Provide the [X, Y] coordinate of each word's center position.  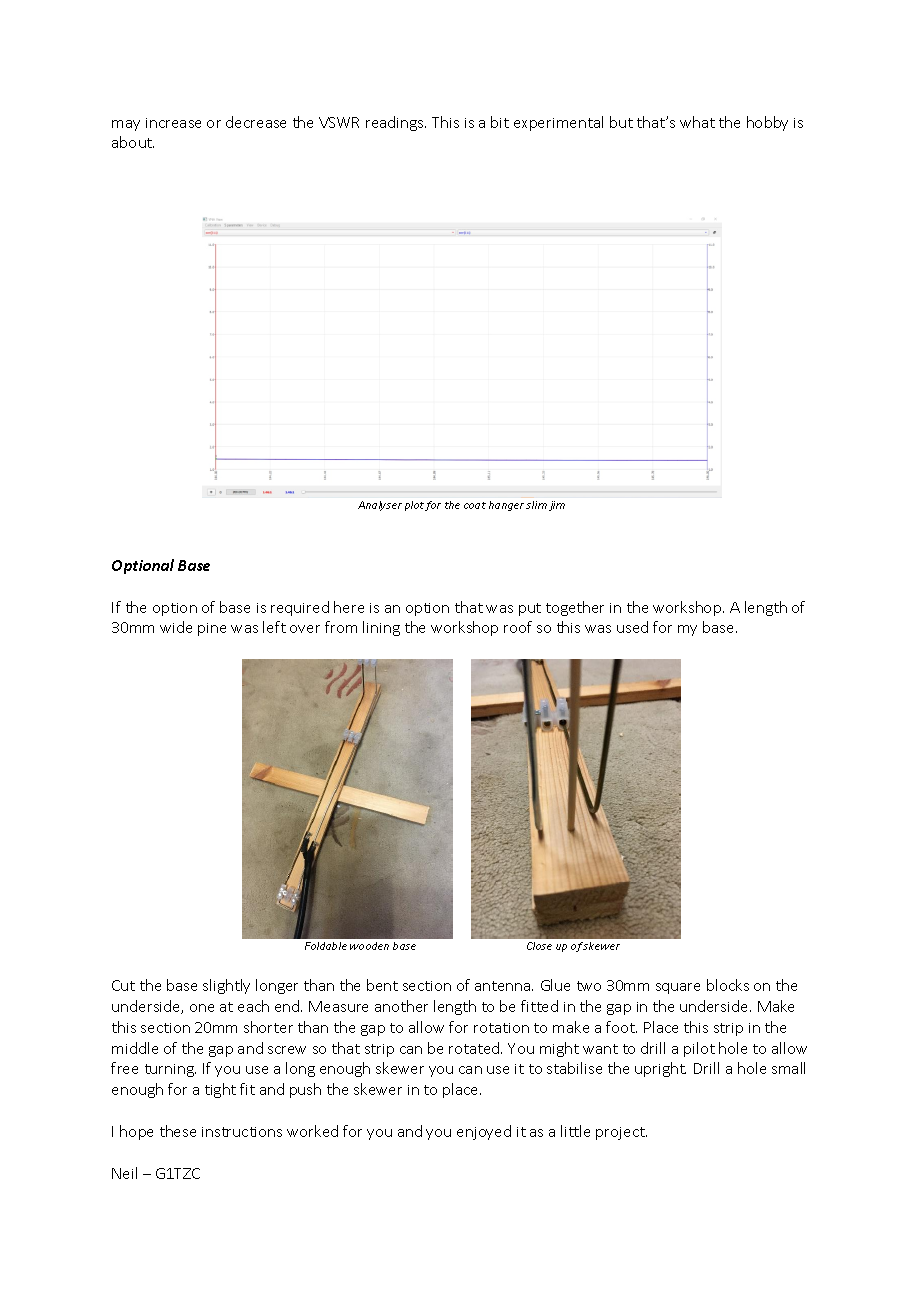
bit [500, 122]
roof [518, 627]
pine [212, 629]
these [178, 1131]
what [697, 122]
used [632, 627]
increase [173, 123]
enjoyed [484, 1132]
